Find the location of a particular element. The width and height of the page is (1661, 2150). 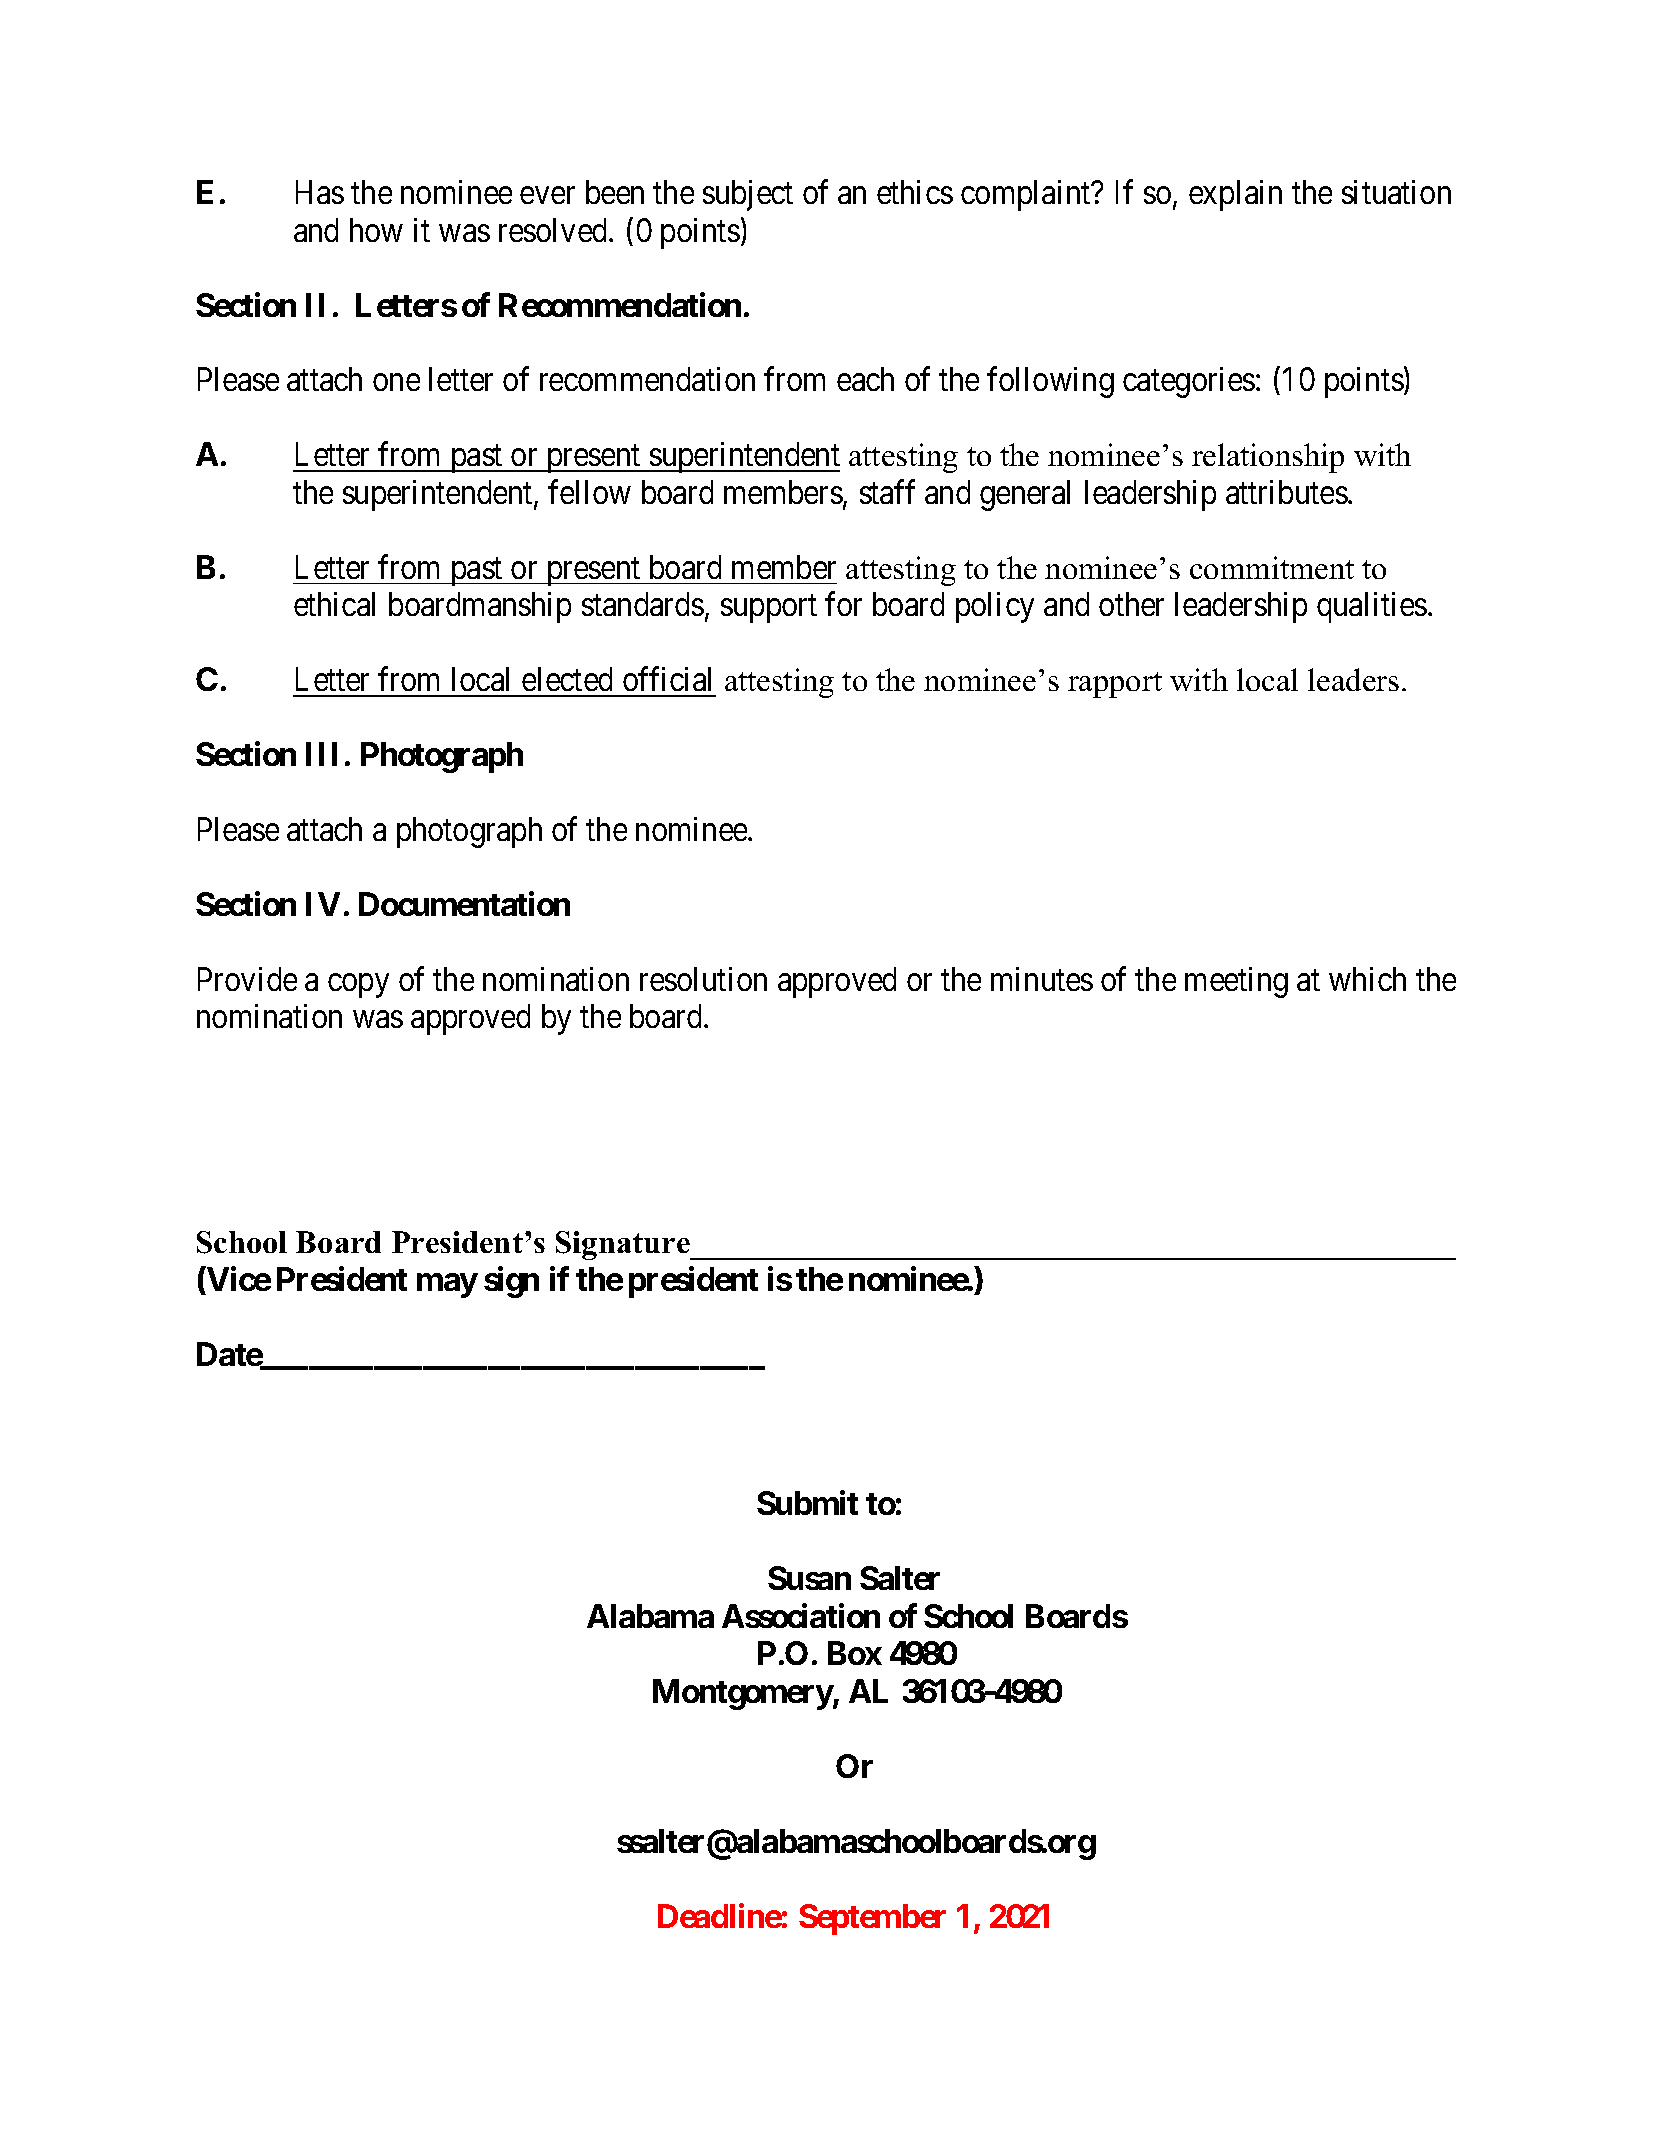

September is located at coordinates (872, 1919).
